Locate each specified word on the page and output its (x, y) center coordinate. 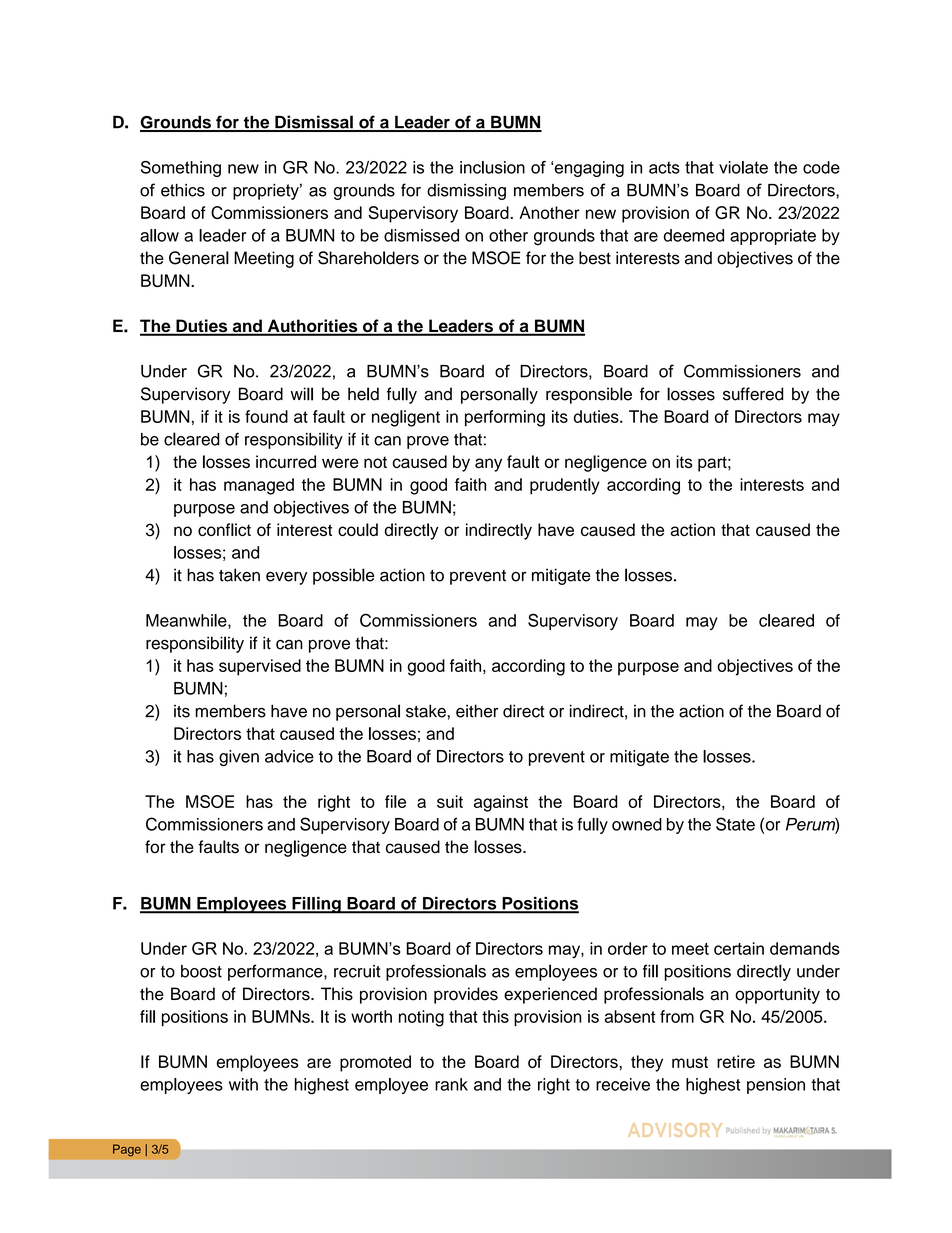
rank (451, 1084)
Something (181, 169)
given (239, 758)
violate (743, 167)
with (243, 1084)
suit (450, 801)
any (488, 465)
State (735, 824)
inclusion (492, 167)
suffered (753, 394)
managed (259, 486)
